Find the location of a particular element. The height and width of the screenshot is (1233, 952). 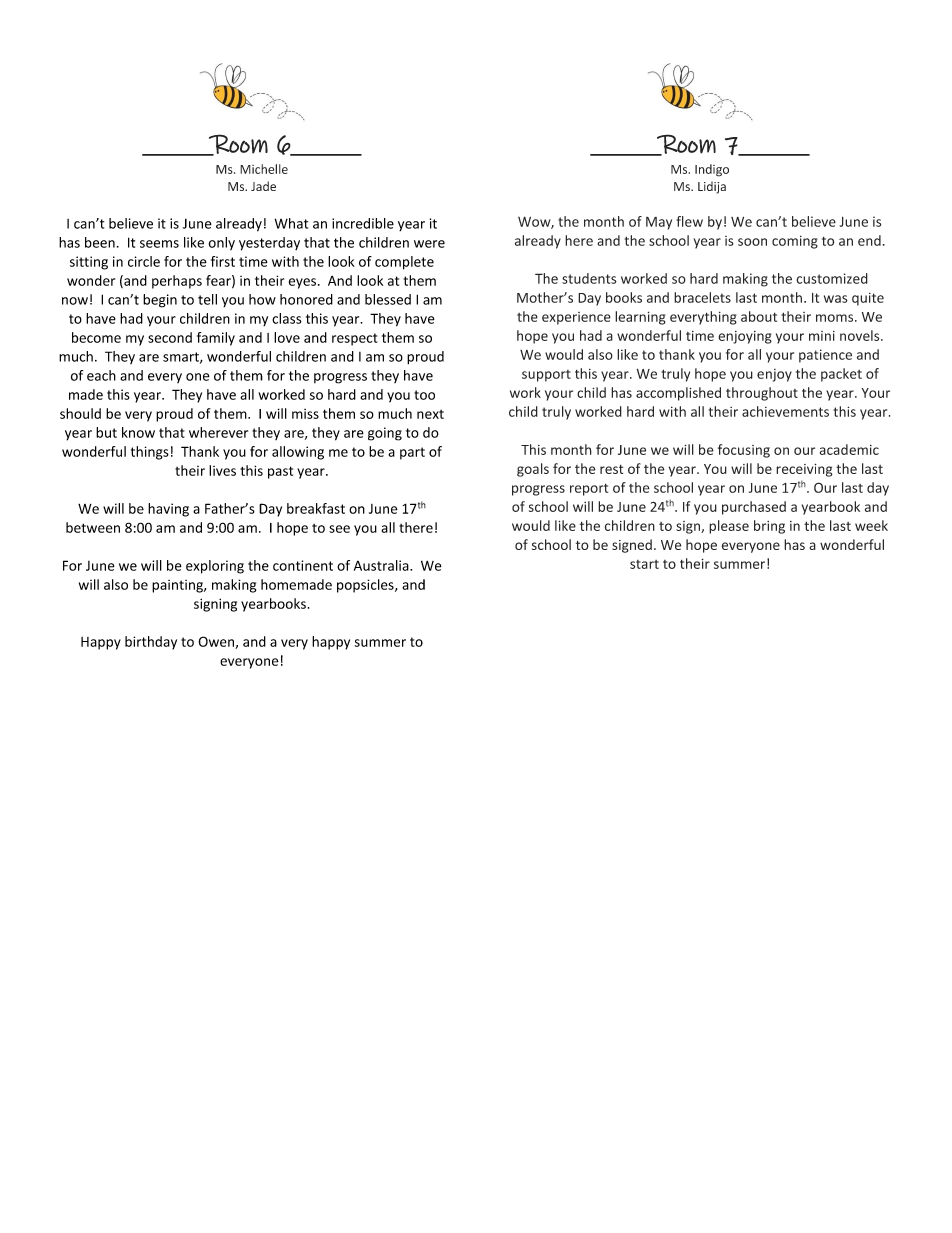

know is located at coordinates (138, 432).
